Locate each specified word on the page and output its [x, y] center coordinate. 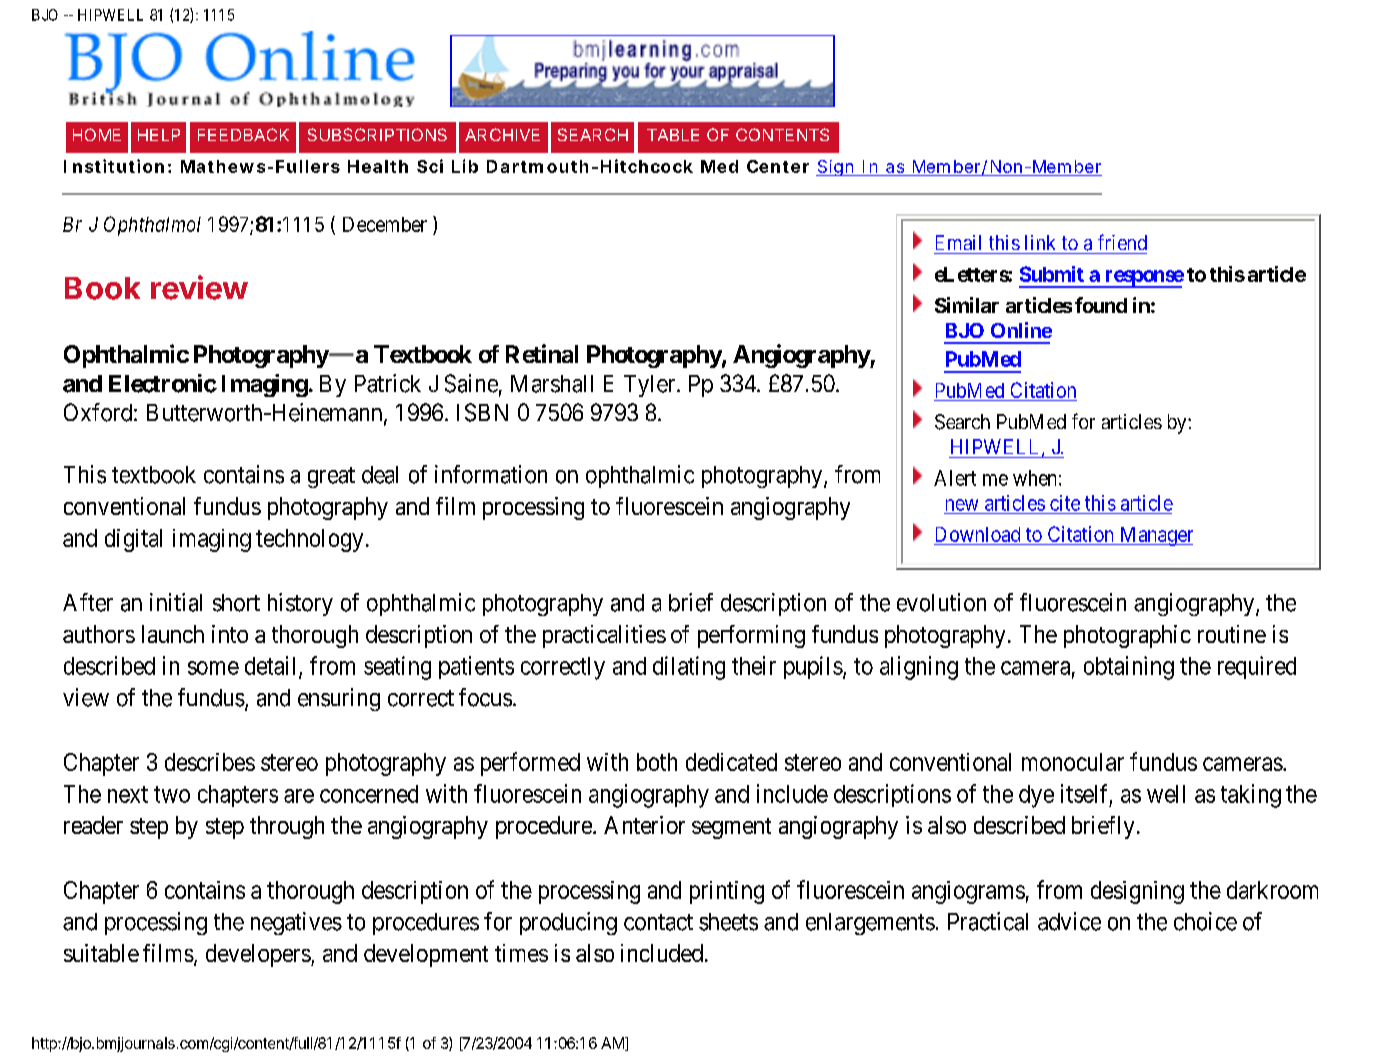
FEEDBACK [243, 134]
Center [778, 166]
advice [1069, 921]
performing [751, 636]
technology [309, 540]
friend [1122, 242]
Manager [1155, 536]
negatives [296, 923]
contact [658, 922]
